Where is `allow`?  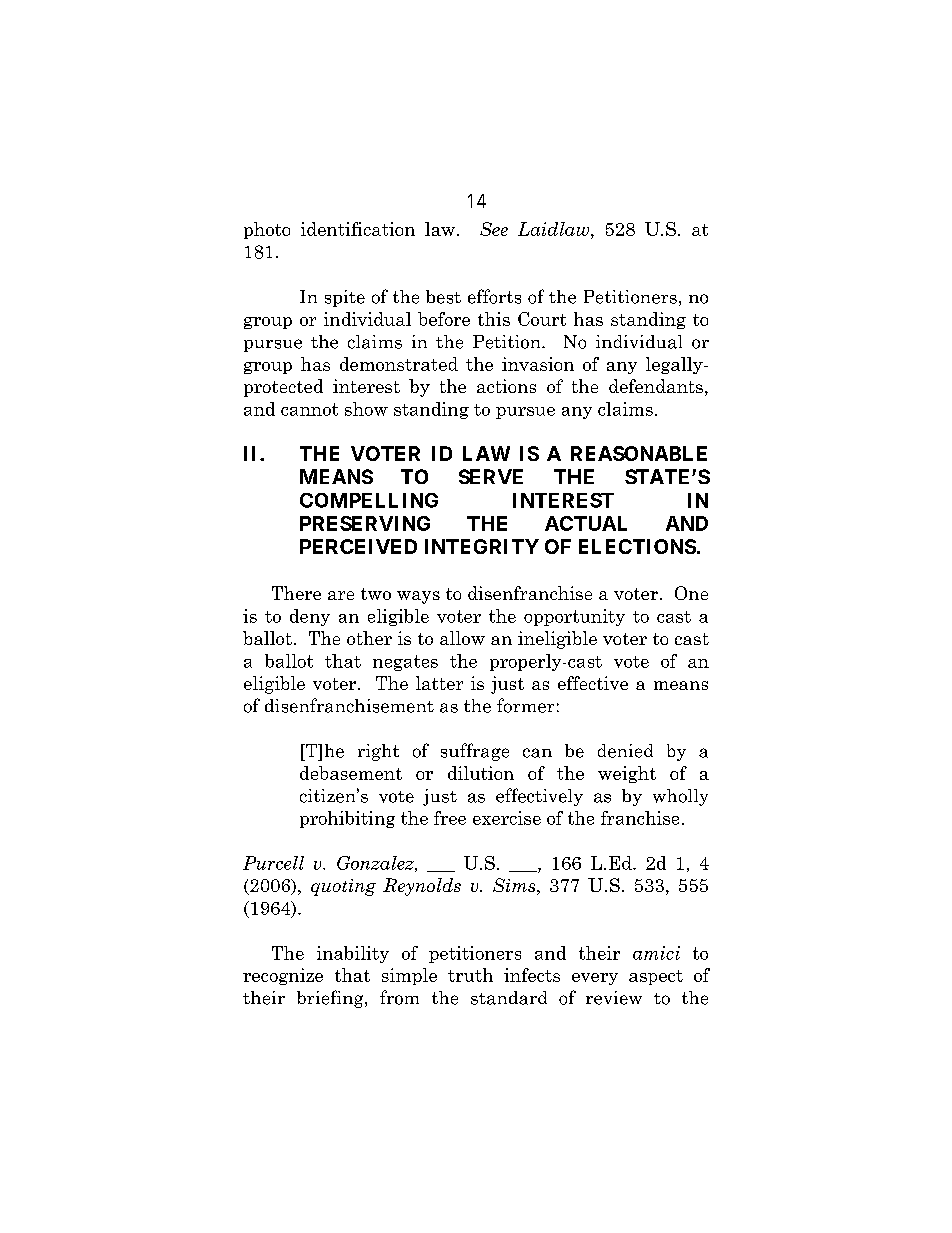
allow is located at coordinates (462, 638).
